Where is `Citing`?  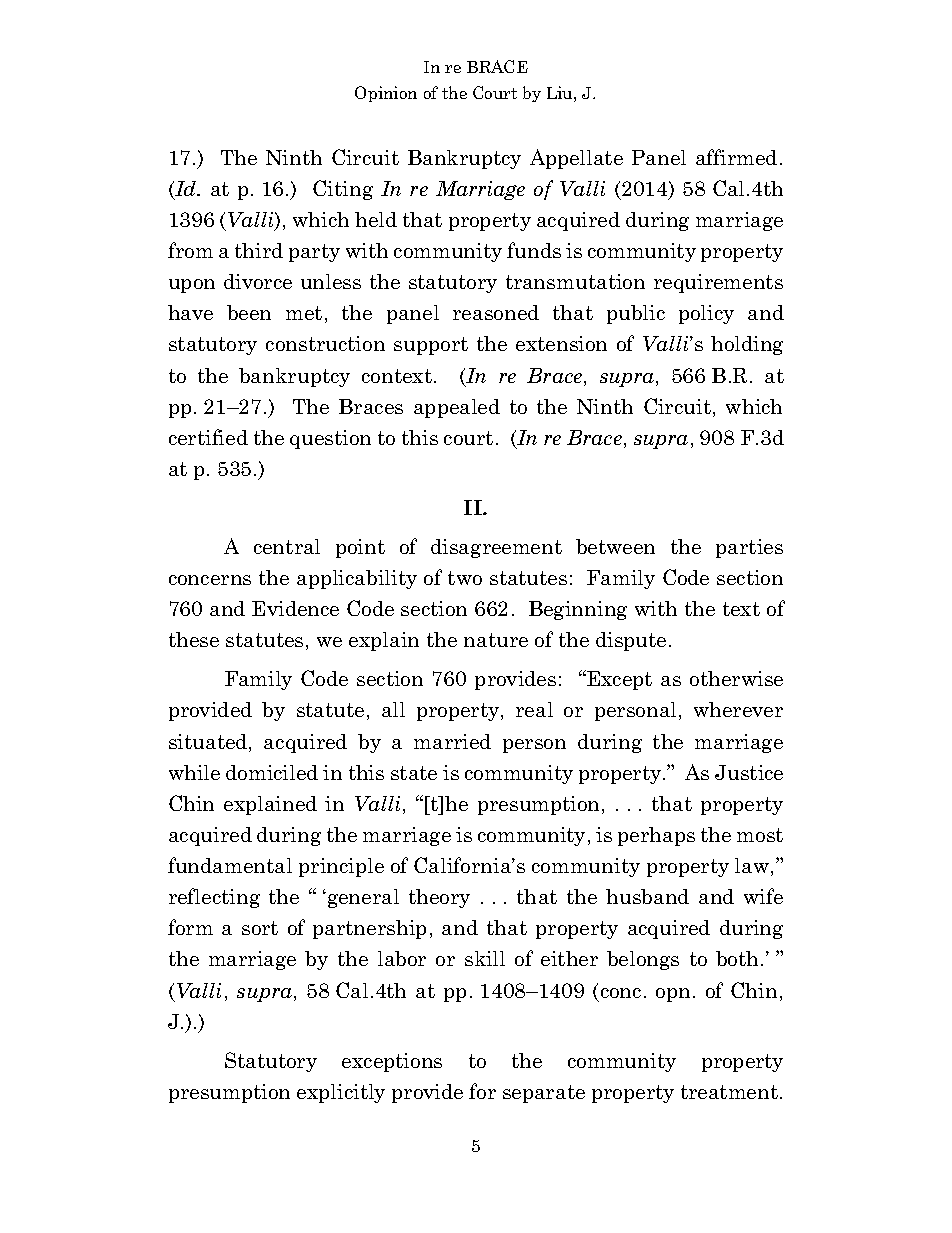 Citing is located at coordinates (343, 190).
